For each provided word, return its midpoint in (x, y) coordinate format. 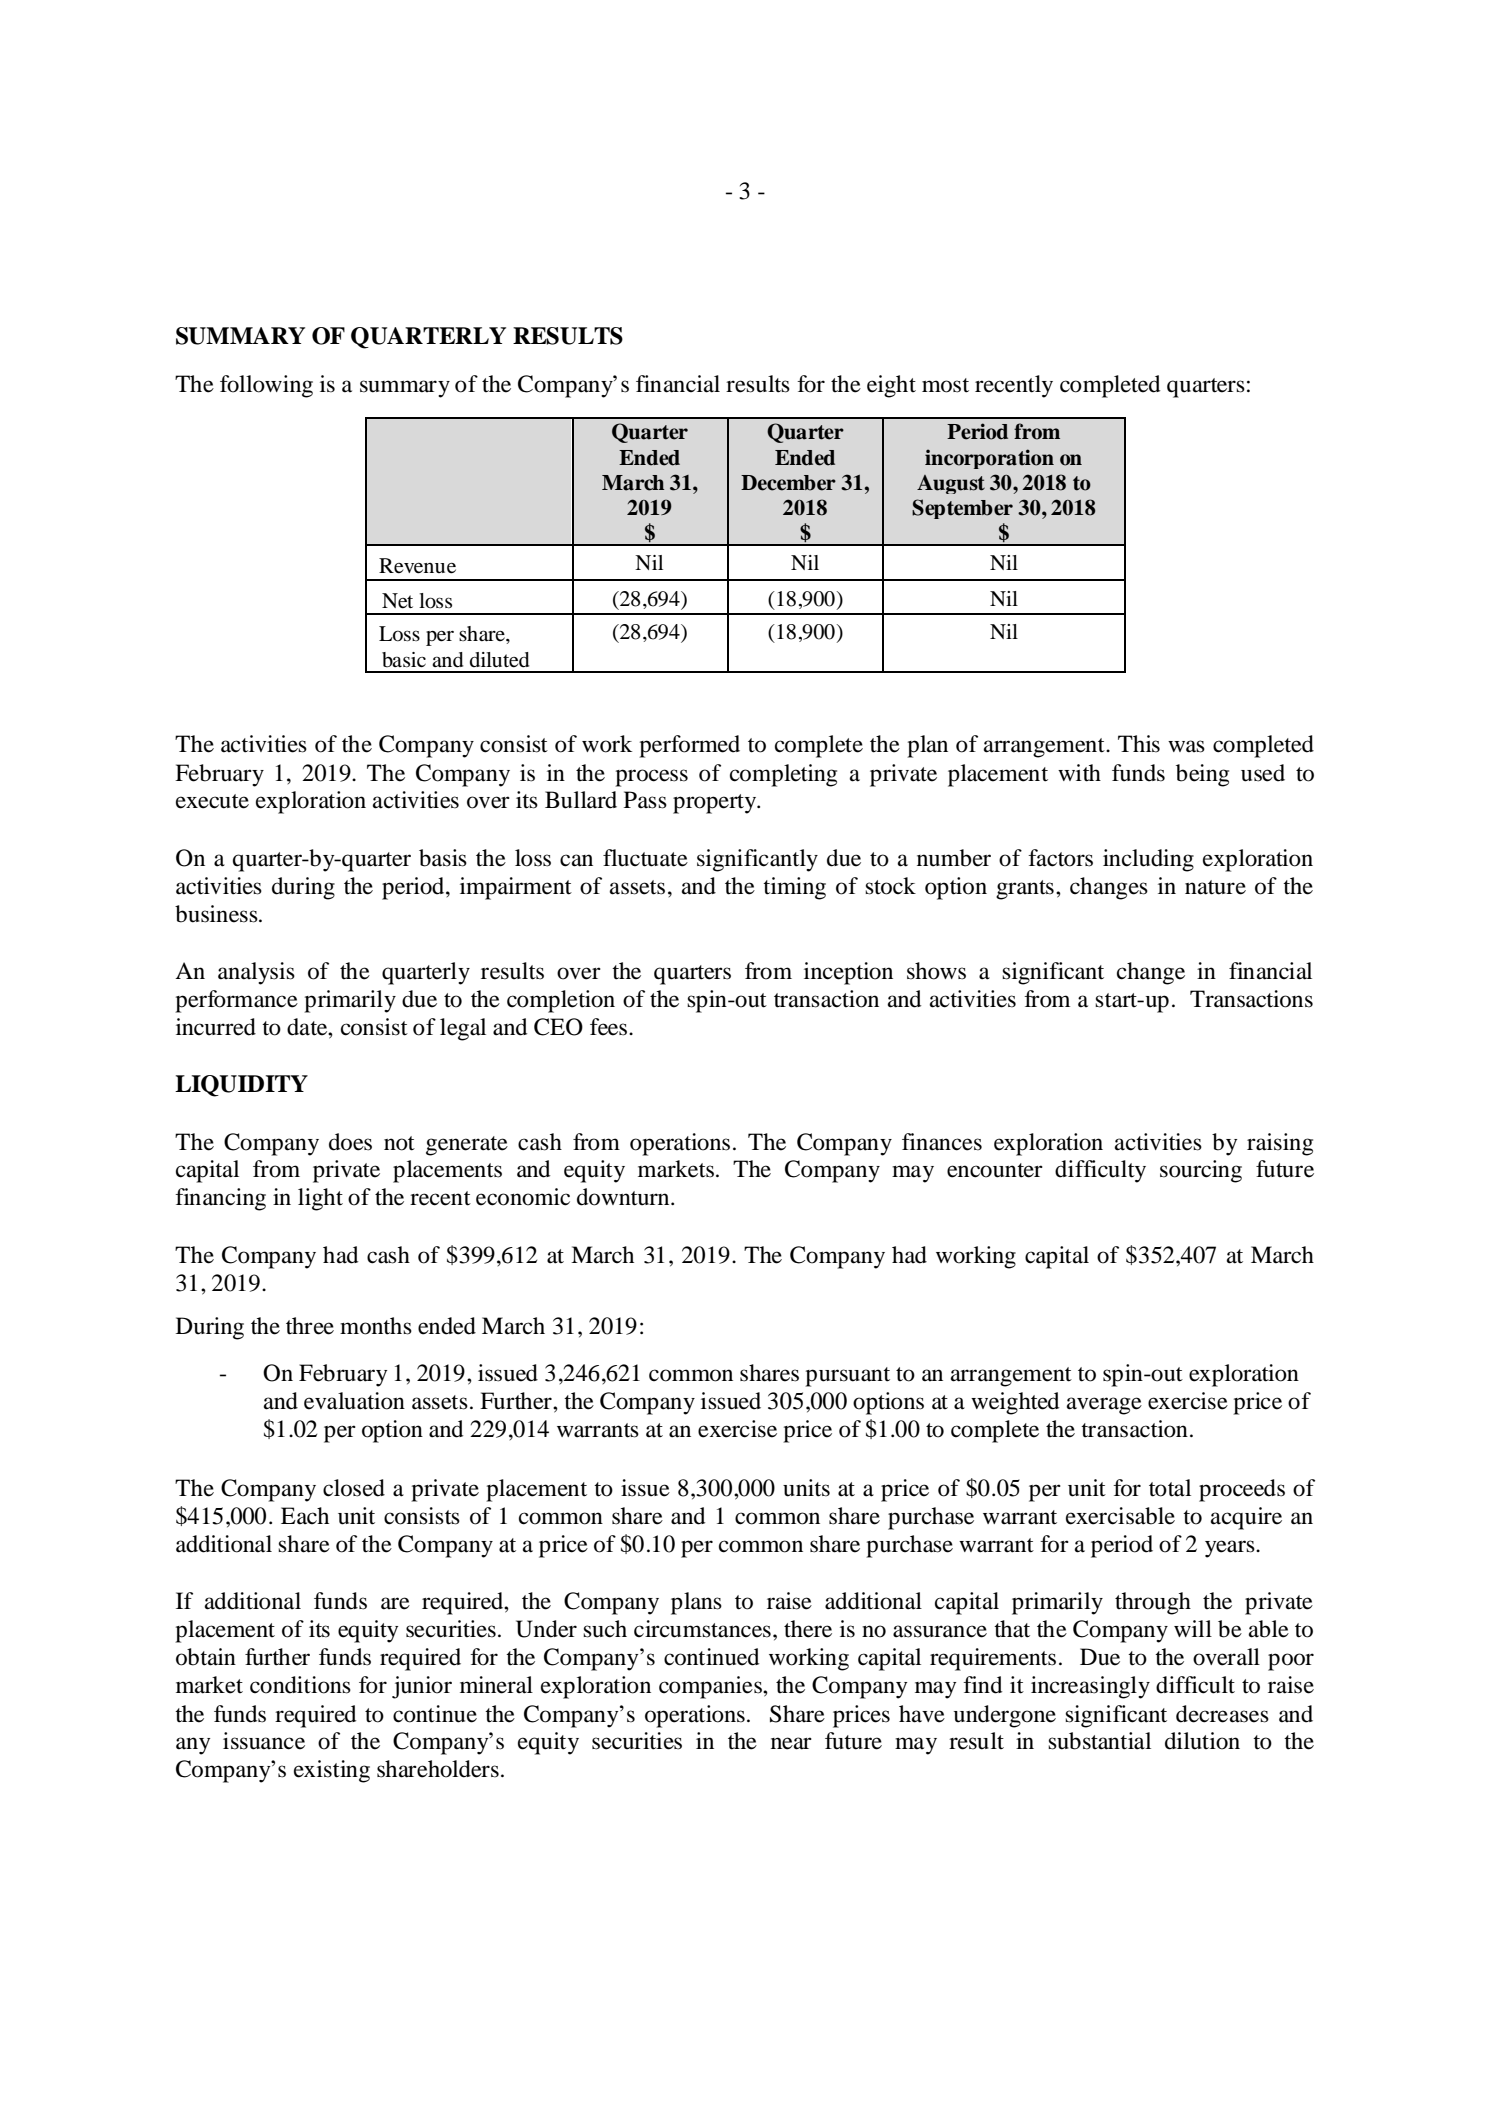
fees (610, 1027)
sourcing (1201, 1171)
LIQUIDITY (241, 1086)
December (788, 483)
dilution (1202, 1741)
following (266, 386)
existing (332, 1771)
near (791, 1743)
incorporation (989, 459)
